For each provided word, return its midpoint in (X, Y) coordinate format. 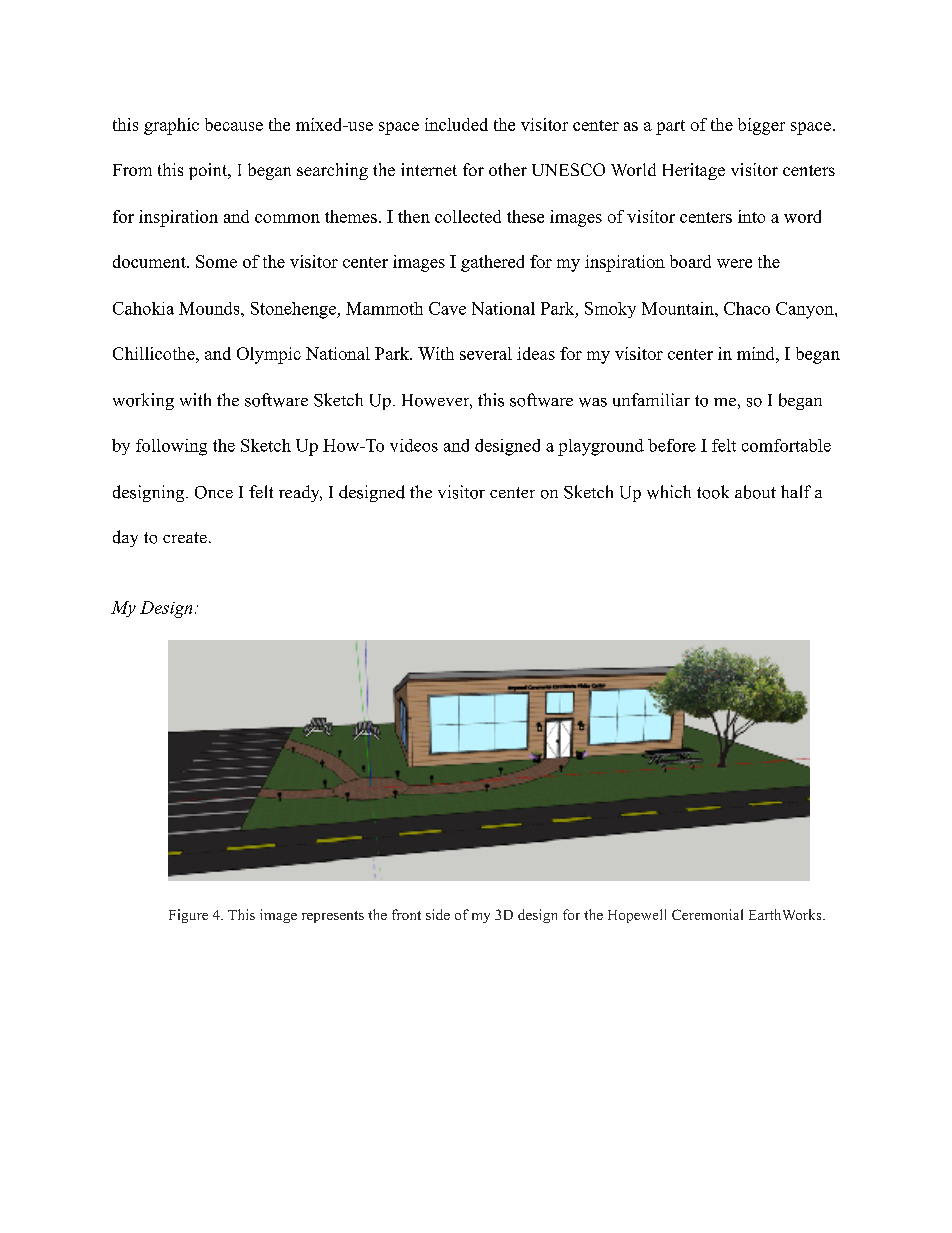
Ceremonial (707, 914)
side (438, 914)
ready (300, 493)
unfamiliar (651, 400)
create (185, 537)
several (486, 353)
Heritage (694, 171)
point (209, 171)
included (456, 124)
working (143, 401)
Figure (188, 916)
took (713, 492)
